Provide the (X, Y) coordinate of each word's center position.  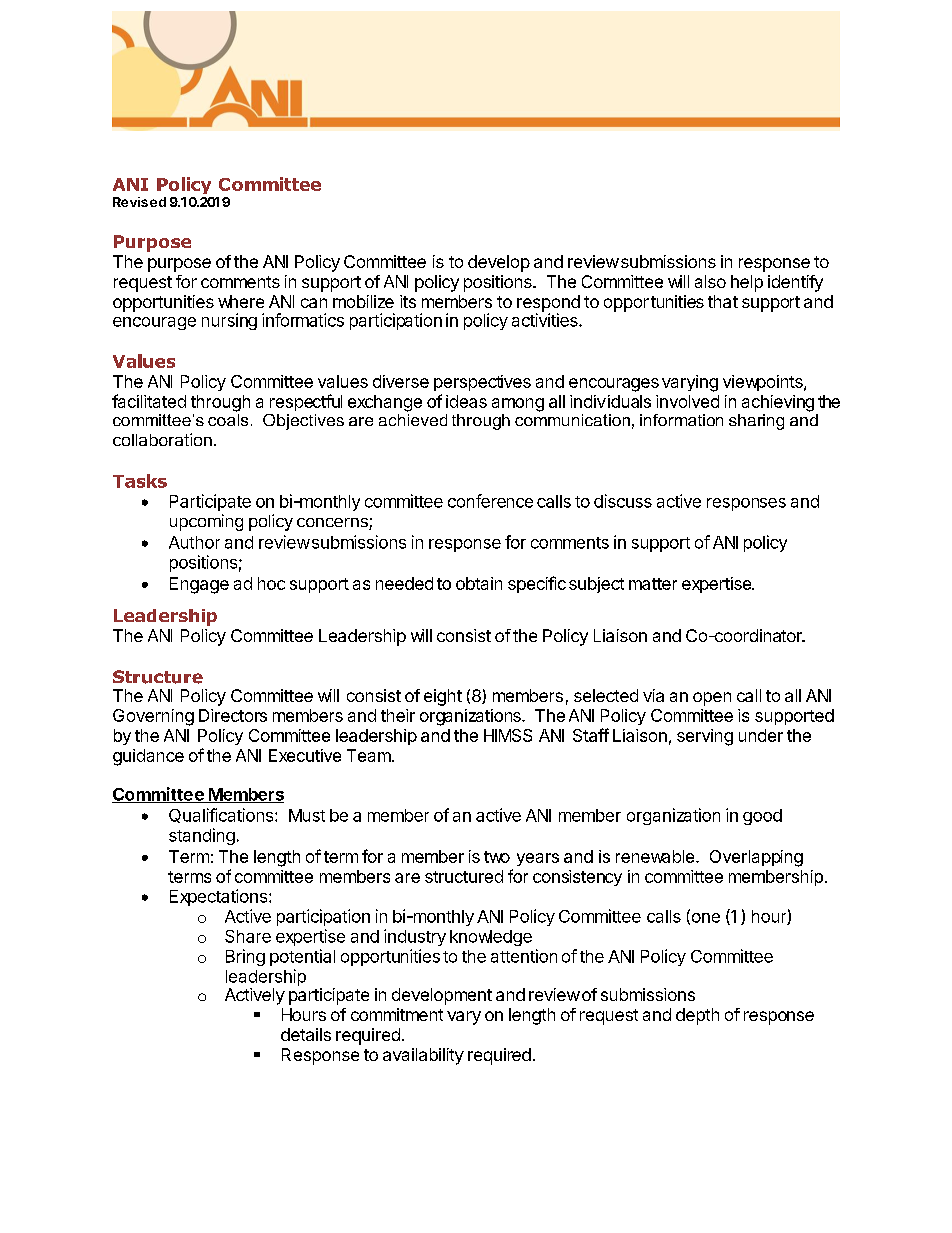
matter (653, 584)
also (710, 281)
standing (202, 836)
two (497, 857)
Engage (199, 585)
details (306, 1034)
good (762, 817)
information (681, 420)
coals (228, 418)
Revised (139, 202)
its (408, 301)
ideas (466, 401)
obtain (479, 583)
